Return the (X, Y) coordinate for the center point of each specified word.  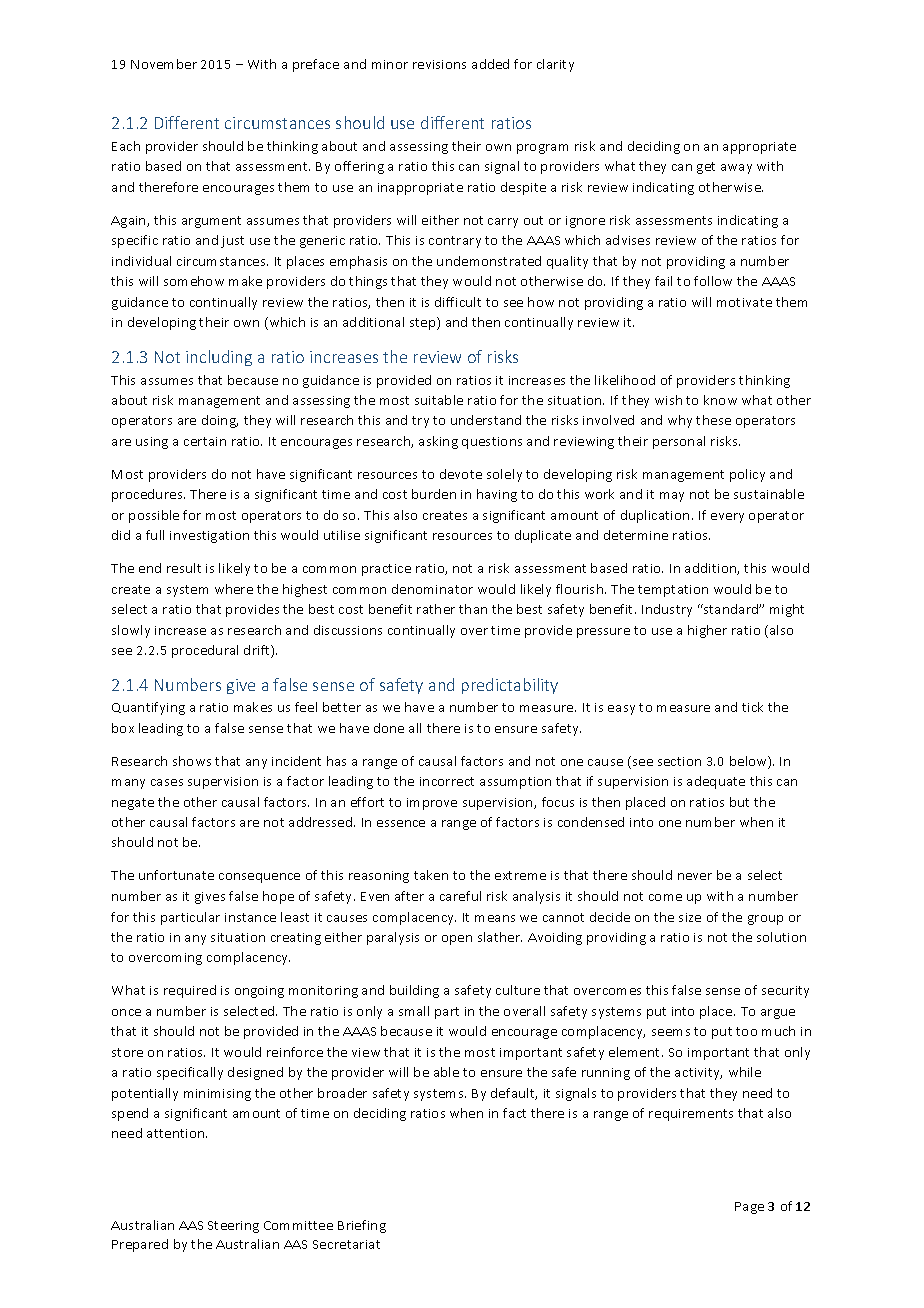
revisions (439, 64)
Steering (233, 1227)
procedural (205, 651)
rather (436, 609)
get (706, 168)
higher (707, 631)
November (164, 64)
